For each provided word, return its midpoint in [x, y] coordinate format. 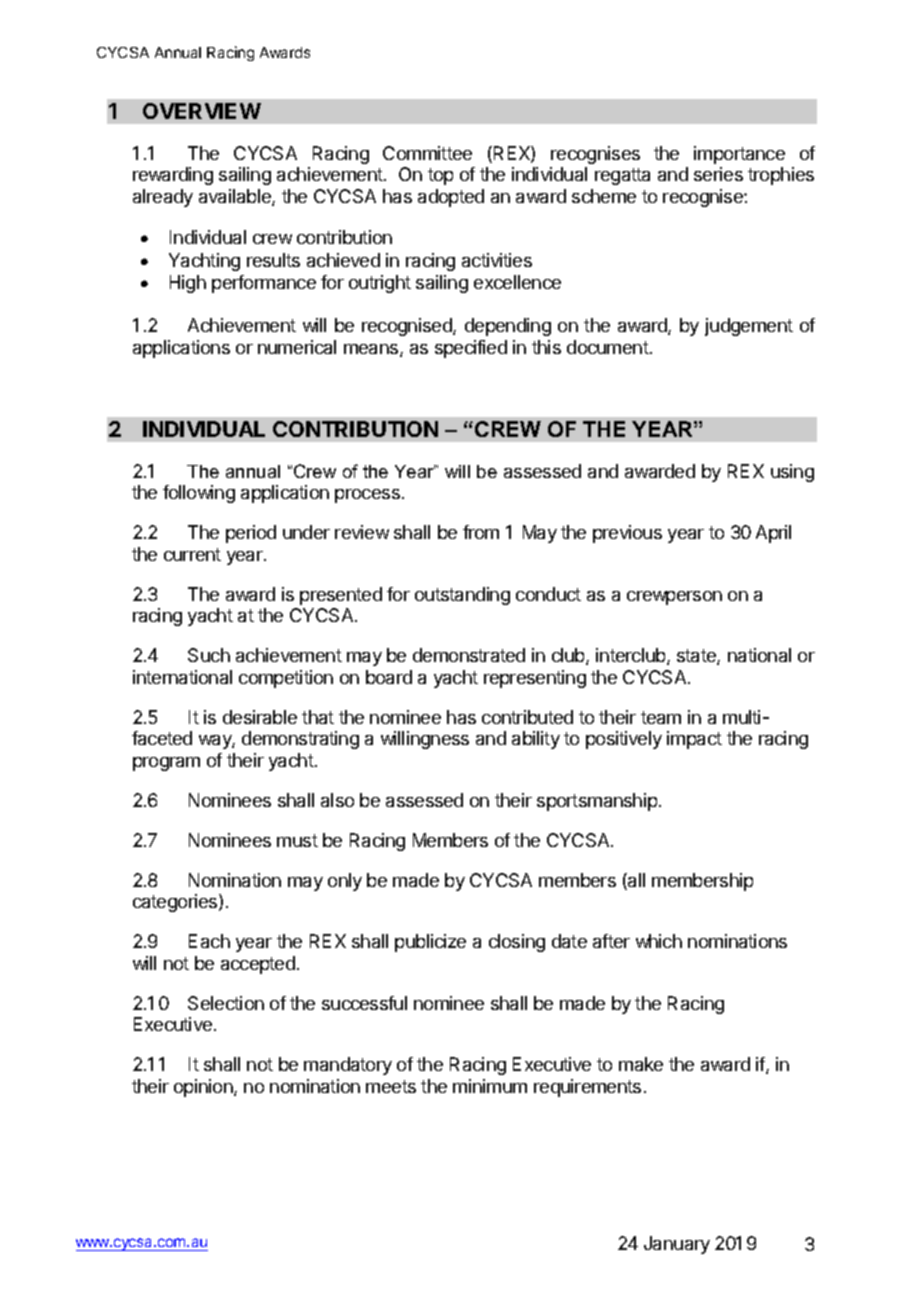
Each [209, 941]
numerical [297, 347]
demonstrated [469, 655]
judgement [749, 327]
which [659, 941]
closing [517, 943]
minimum [490, 1086]
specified [471, 349]
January [677, 1245]
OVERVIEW [202, 111]
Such [209, 655]
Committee [427, 153]
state [697, 657]
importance [739, 155]
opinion [204, 1088]
